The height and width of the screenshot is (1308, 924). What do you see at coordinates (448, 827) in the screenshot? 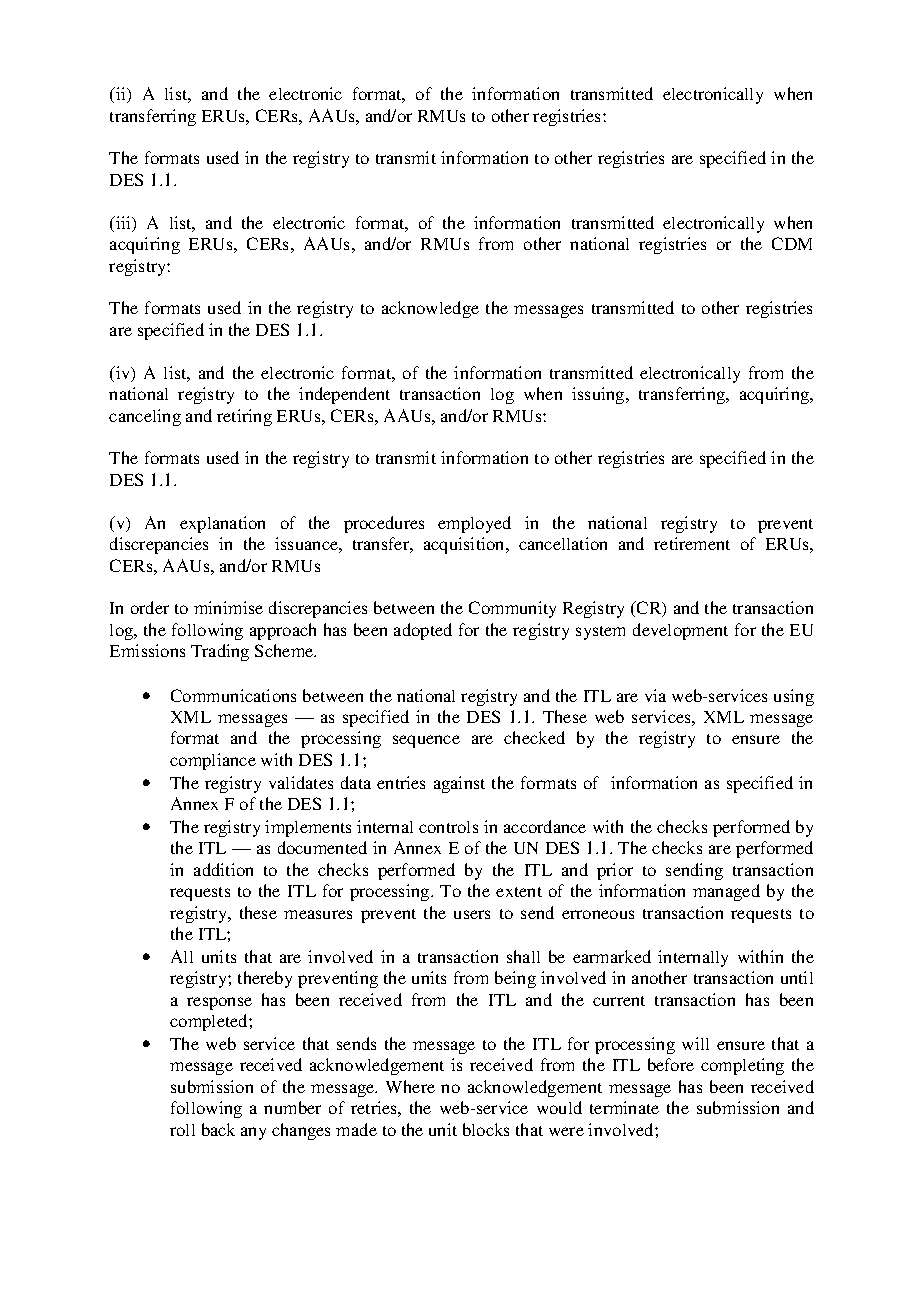
I see `controls` at bounding box center [448, 827].
